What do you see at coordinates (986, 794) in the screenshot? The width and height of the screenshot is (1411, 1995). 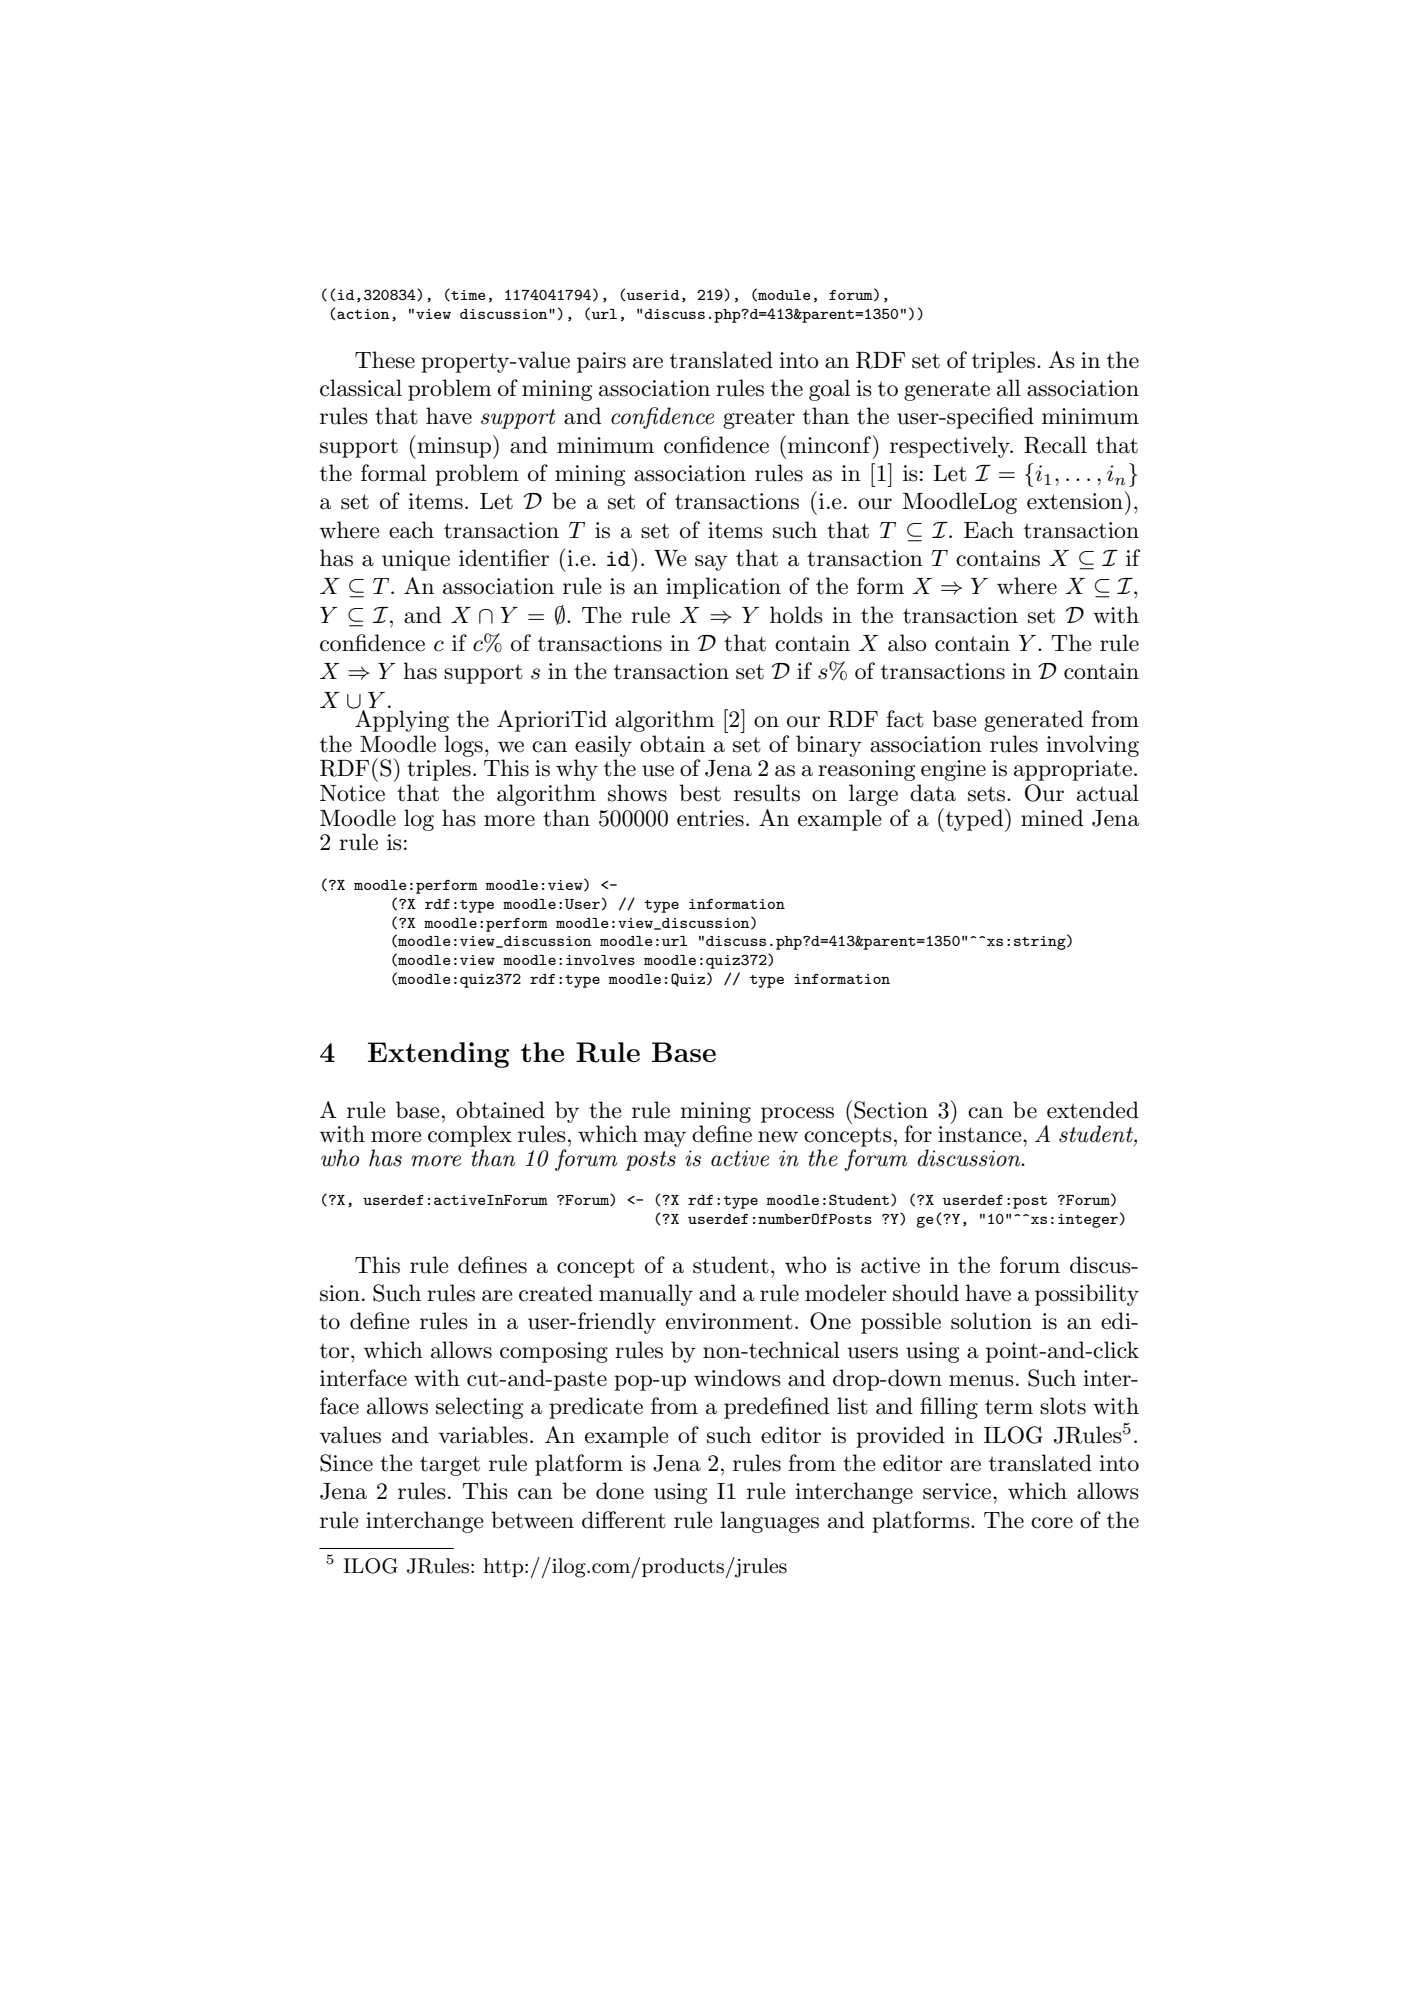 I see `sets` at bounding box center [986, 794].
